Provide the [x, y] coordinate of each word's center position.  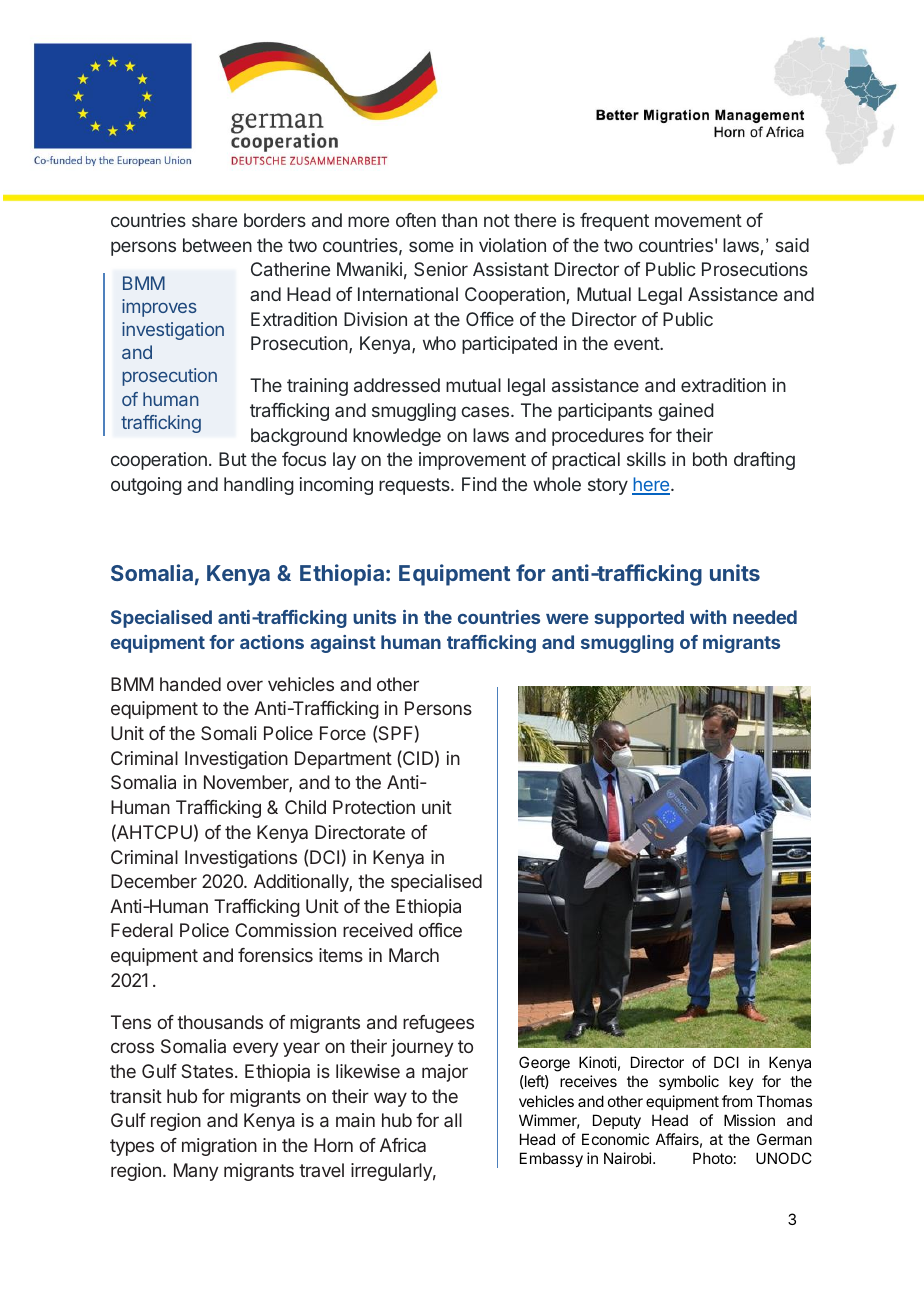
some [431, 246]
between [217, 245]
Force [343, 733]
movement [698, 220]
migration [219, 1147]
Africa [403, 1145]
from [737, 1101]
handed [190, 684]
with [708, 617]
